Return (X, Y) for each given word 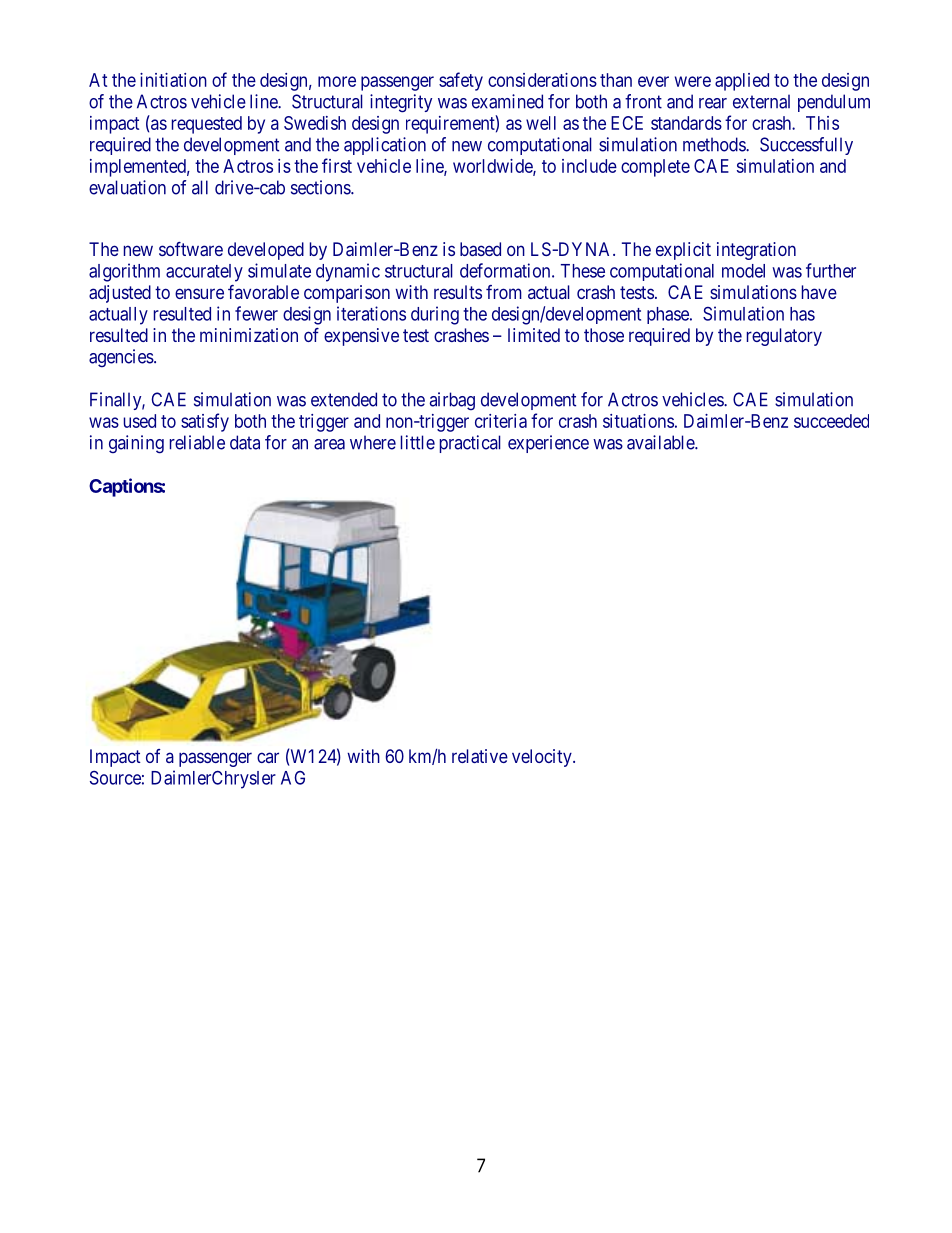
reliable (197, 442)
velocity (543, 758)
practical (470, 444)
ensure (199, 293)
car (268, 757)
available (661, 442)
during (435, 315)
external (761, 101)
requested (207, 125)
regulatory (784, 337)
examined (507, 101)
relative (480, 756)
